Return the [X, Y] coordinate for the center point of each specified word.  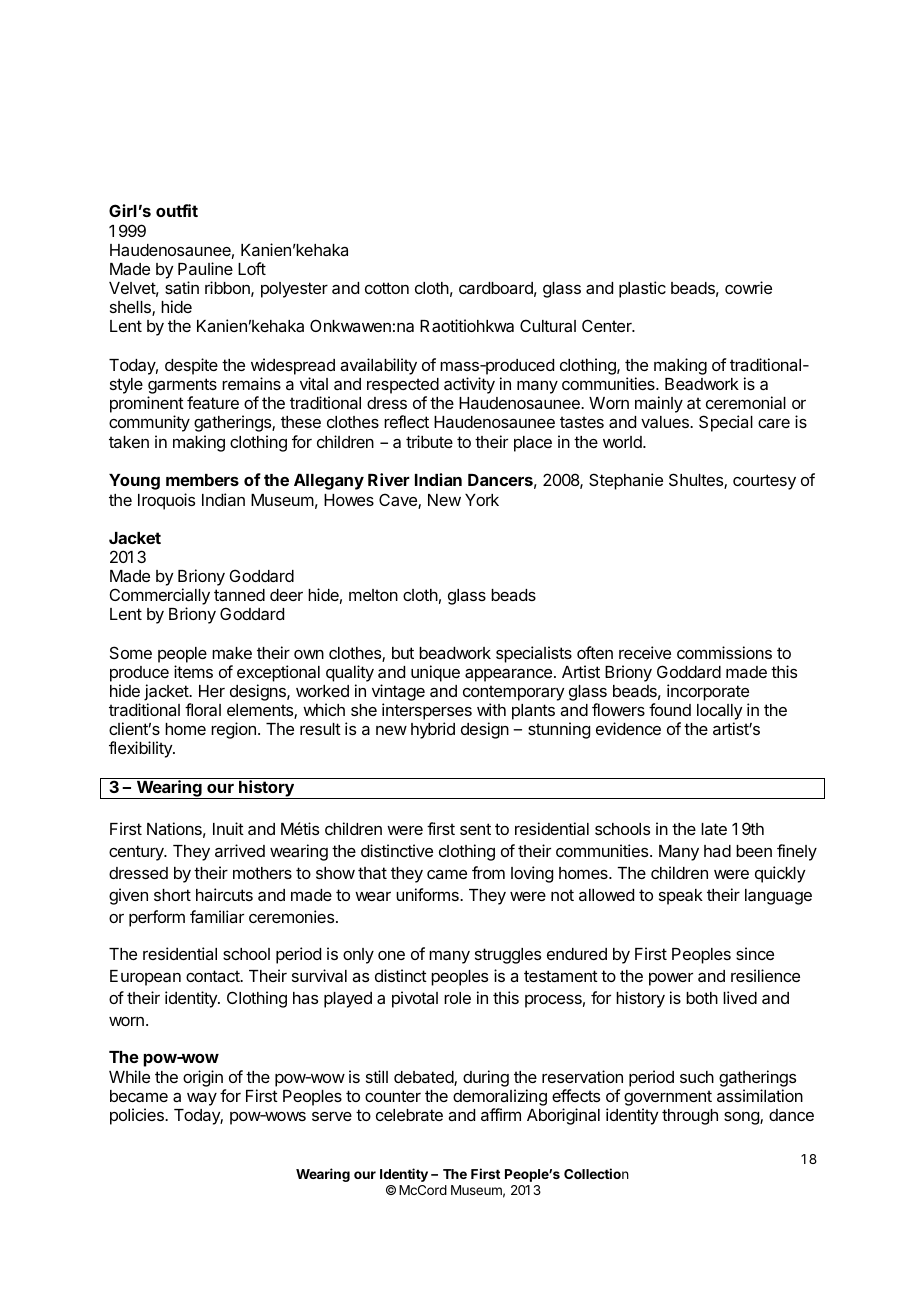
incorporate [708, 692]
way [202, 1099]
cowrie [748, 287]
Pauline [205, 268]
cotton [387, 288]
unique [435, 673]
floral [203, 709]
